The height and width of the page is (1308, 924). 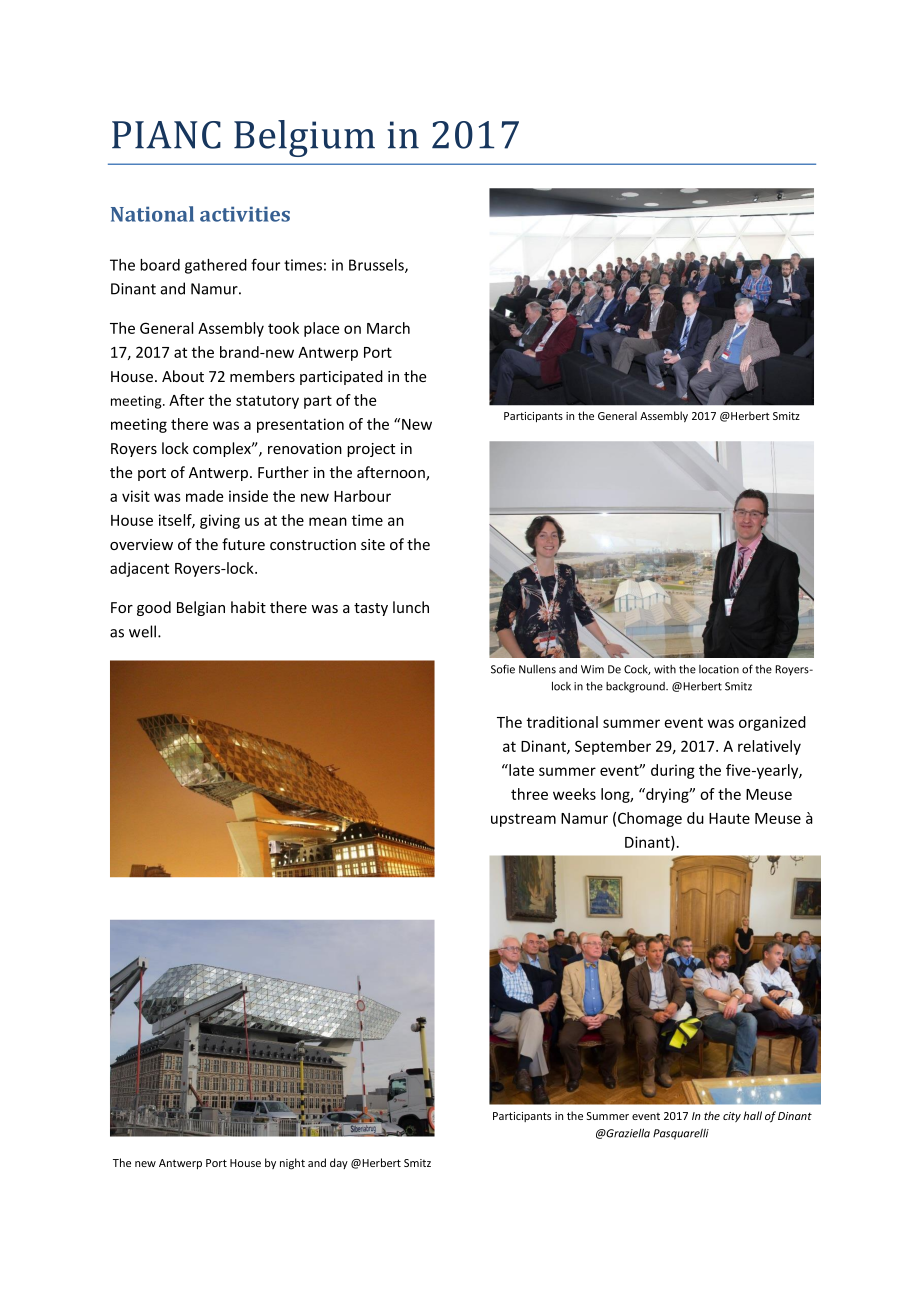 I want to click on well, so click(x=144, y=631).
